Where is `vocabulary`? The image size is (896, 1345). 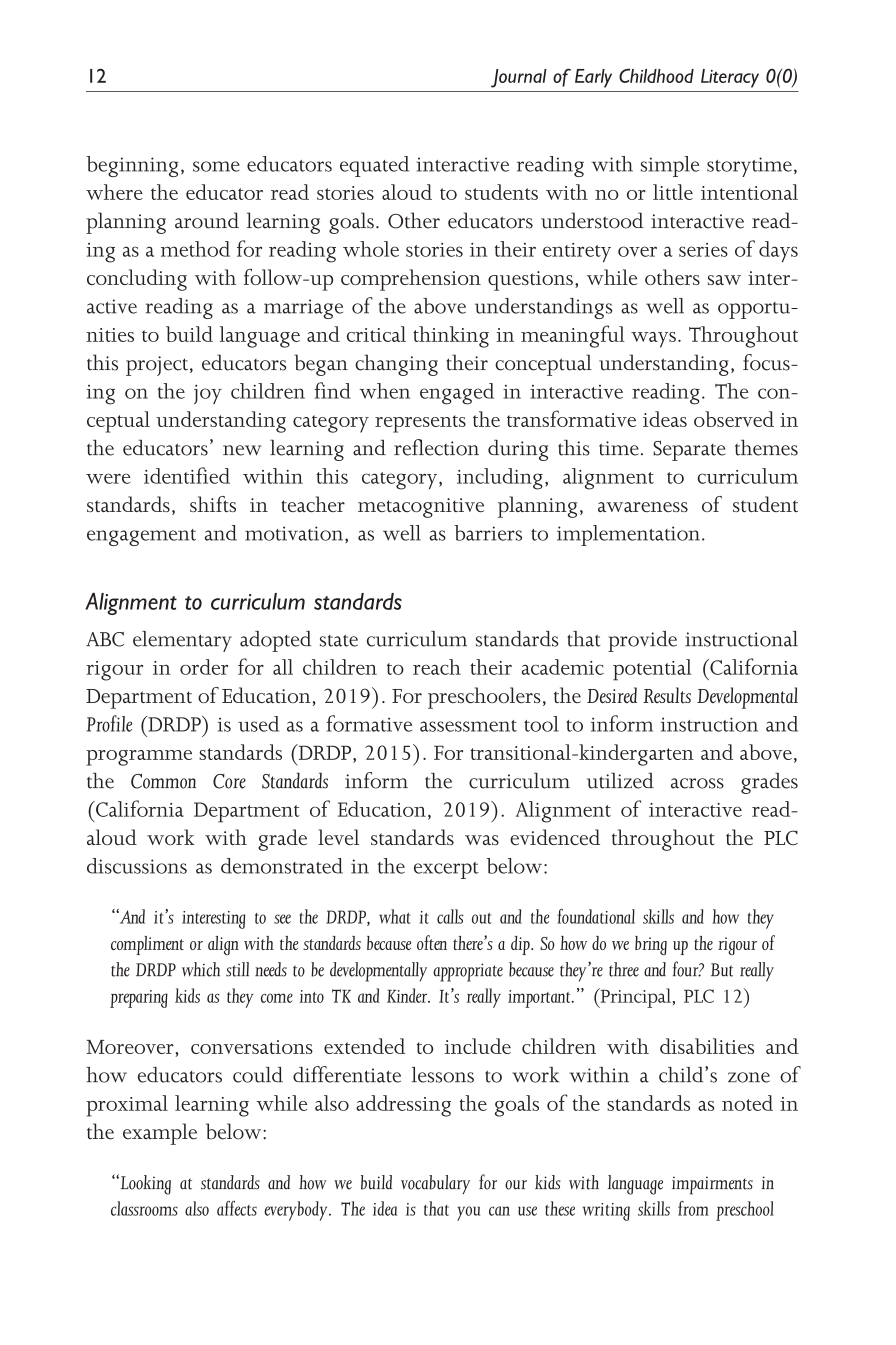
vocabulary is located at coordinates (435, 1184).
